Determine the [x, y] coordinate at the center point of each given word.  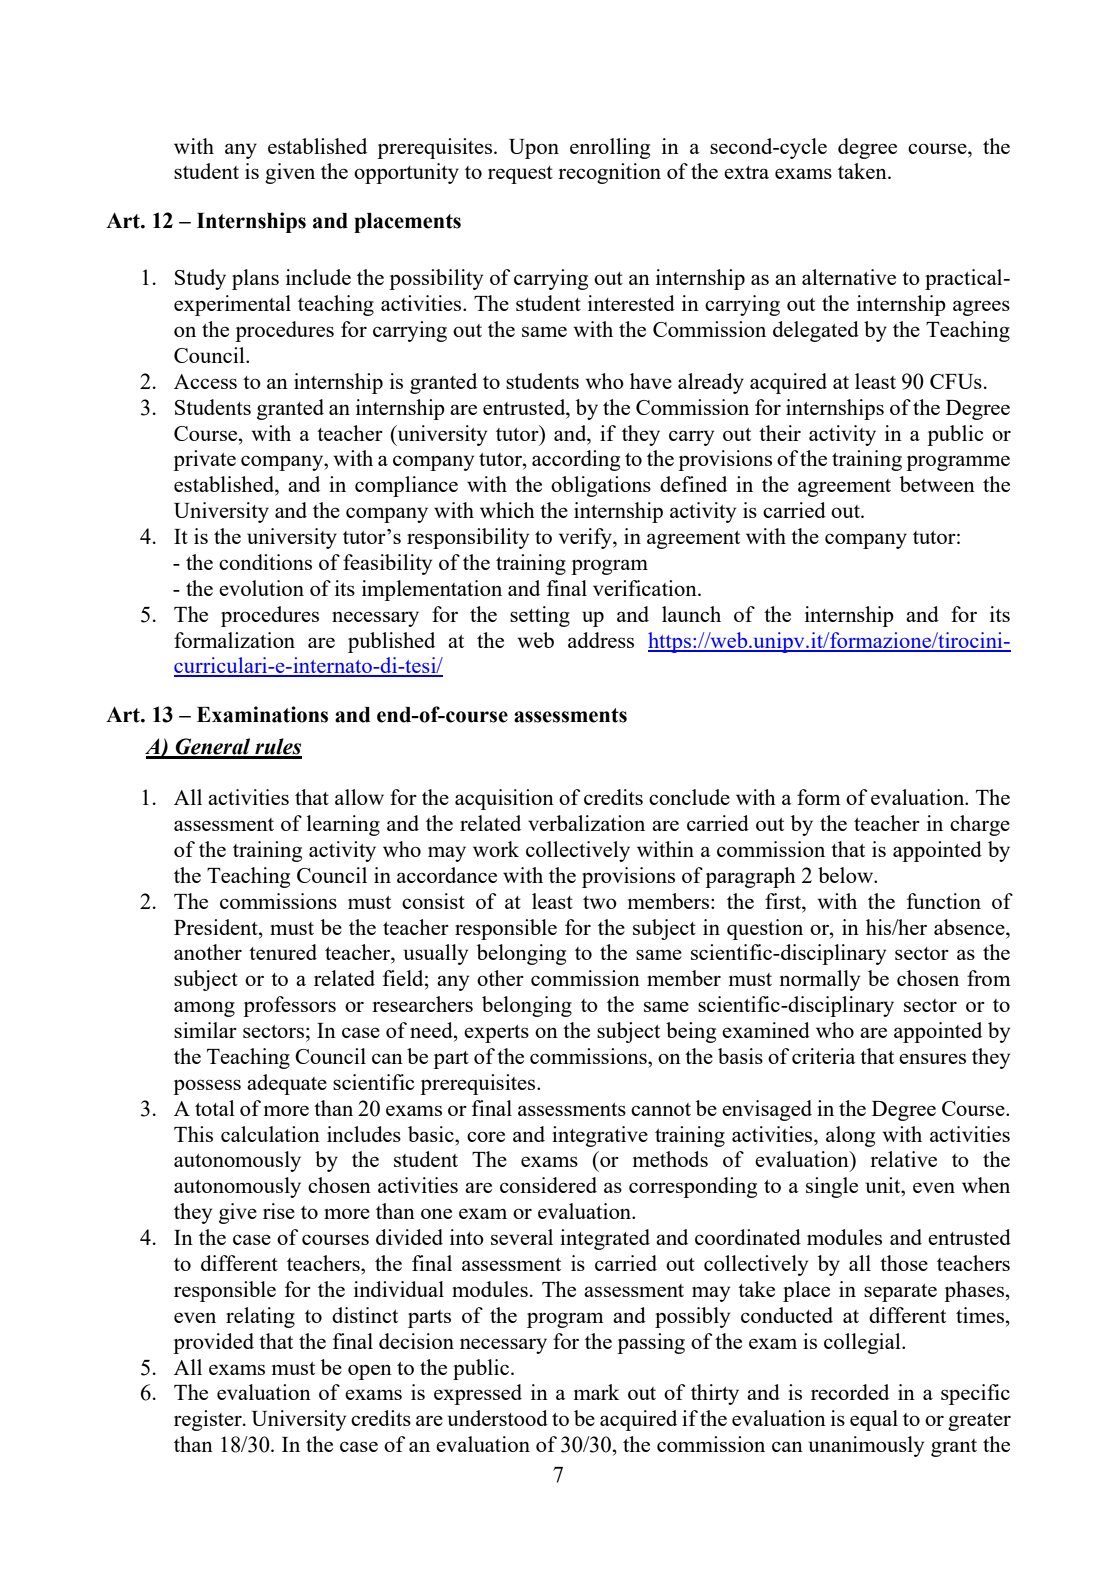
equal [874, 1420]
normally [819, 980]
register [209, 1420]
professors [289, 1006]
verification [646, 588]
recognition [609, 173]
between [937, 484]
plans [255, 279]
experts [496, 1034]
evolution [261, 588]
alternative [849, 277]
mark [597, 1392]
